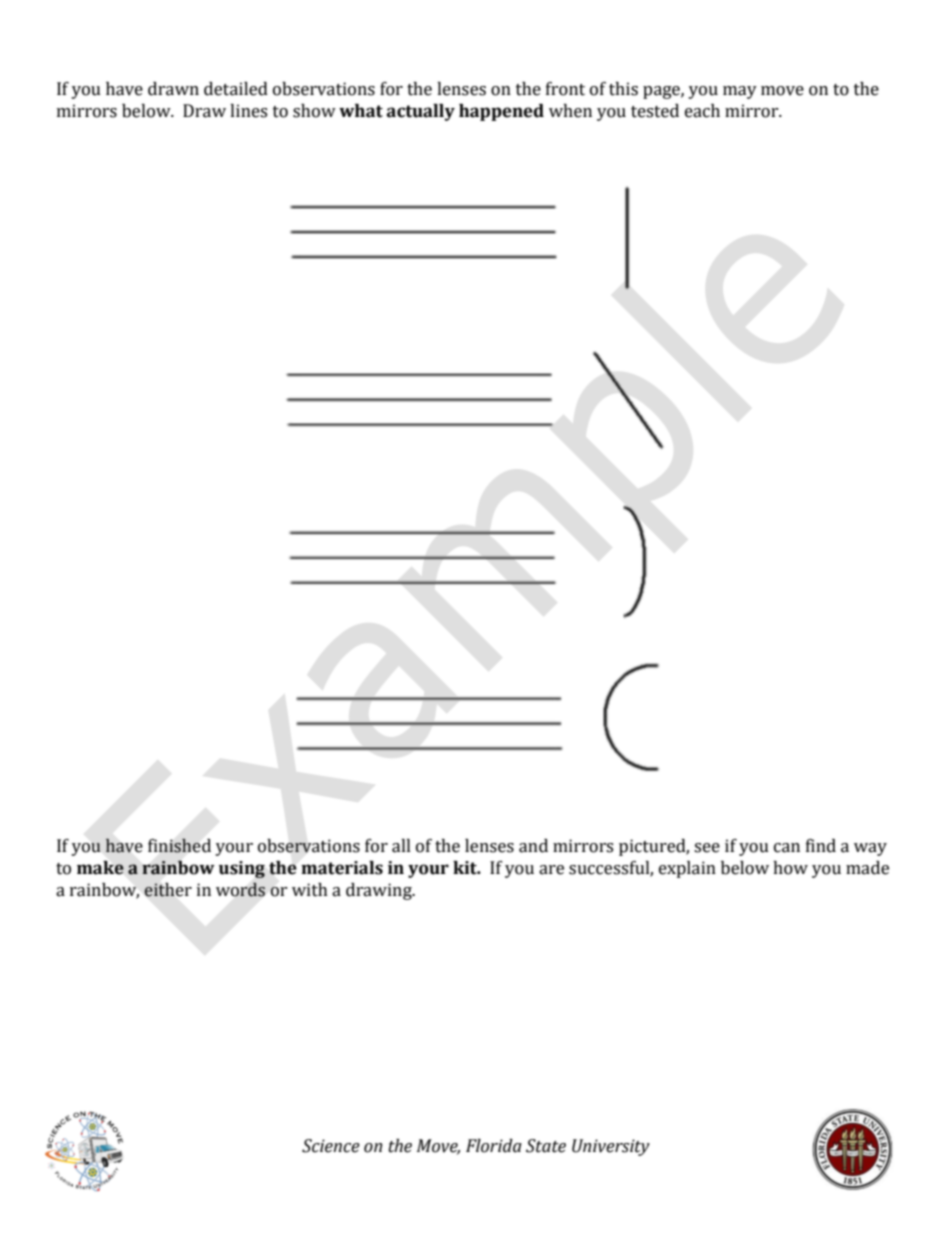 The height and width of the page is (1233, 952). What do you see at coordinates (821, 846) in the page?
I see `find` at bounding box center [821, 846].
